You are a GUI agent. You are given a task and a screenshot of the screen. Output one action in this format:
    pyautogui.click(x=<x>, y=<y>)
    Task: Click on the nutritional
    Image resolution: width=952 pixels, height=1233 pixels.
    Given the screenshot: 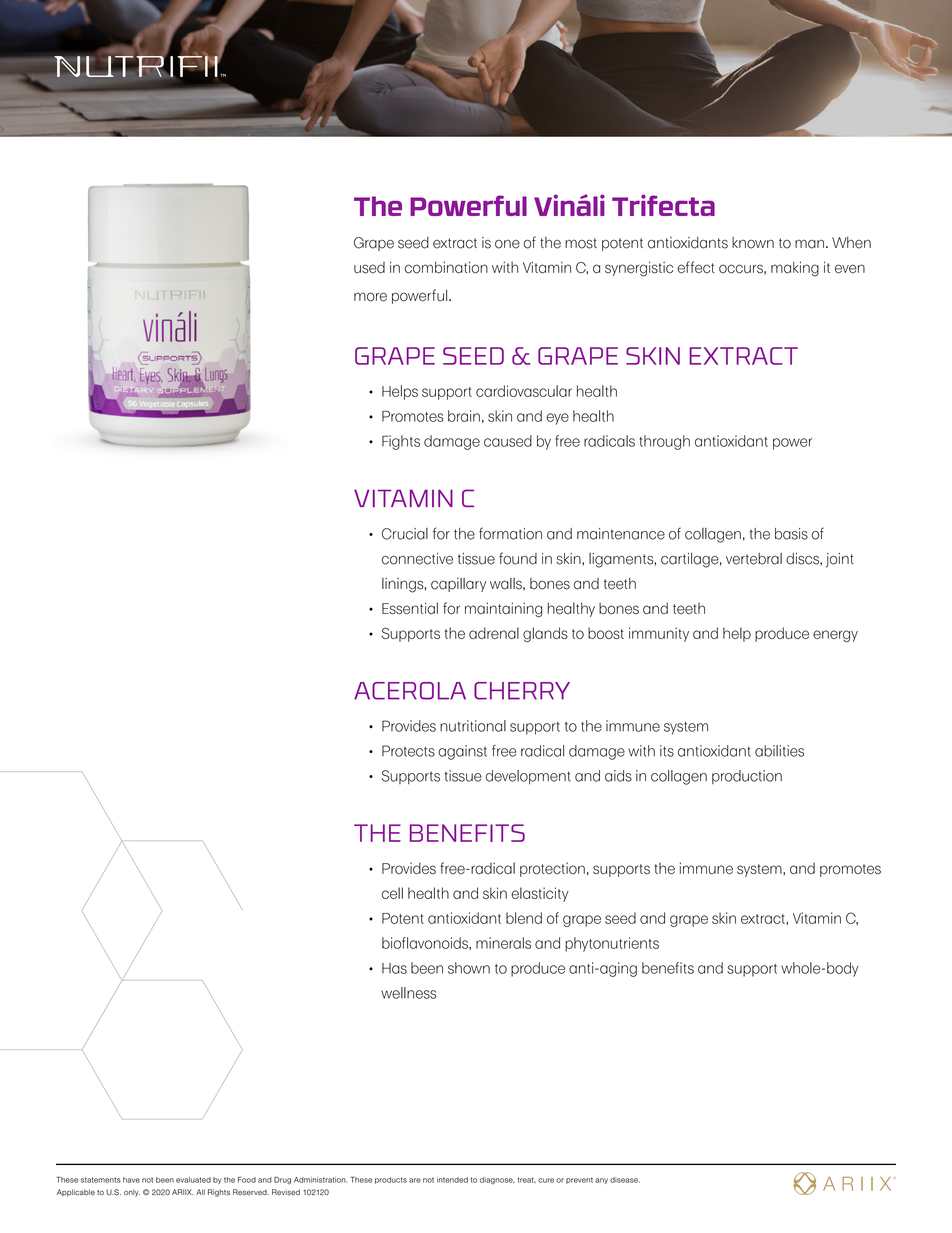 What is the action you would take?
    pyautogui.click(x=473, y=726)
